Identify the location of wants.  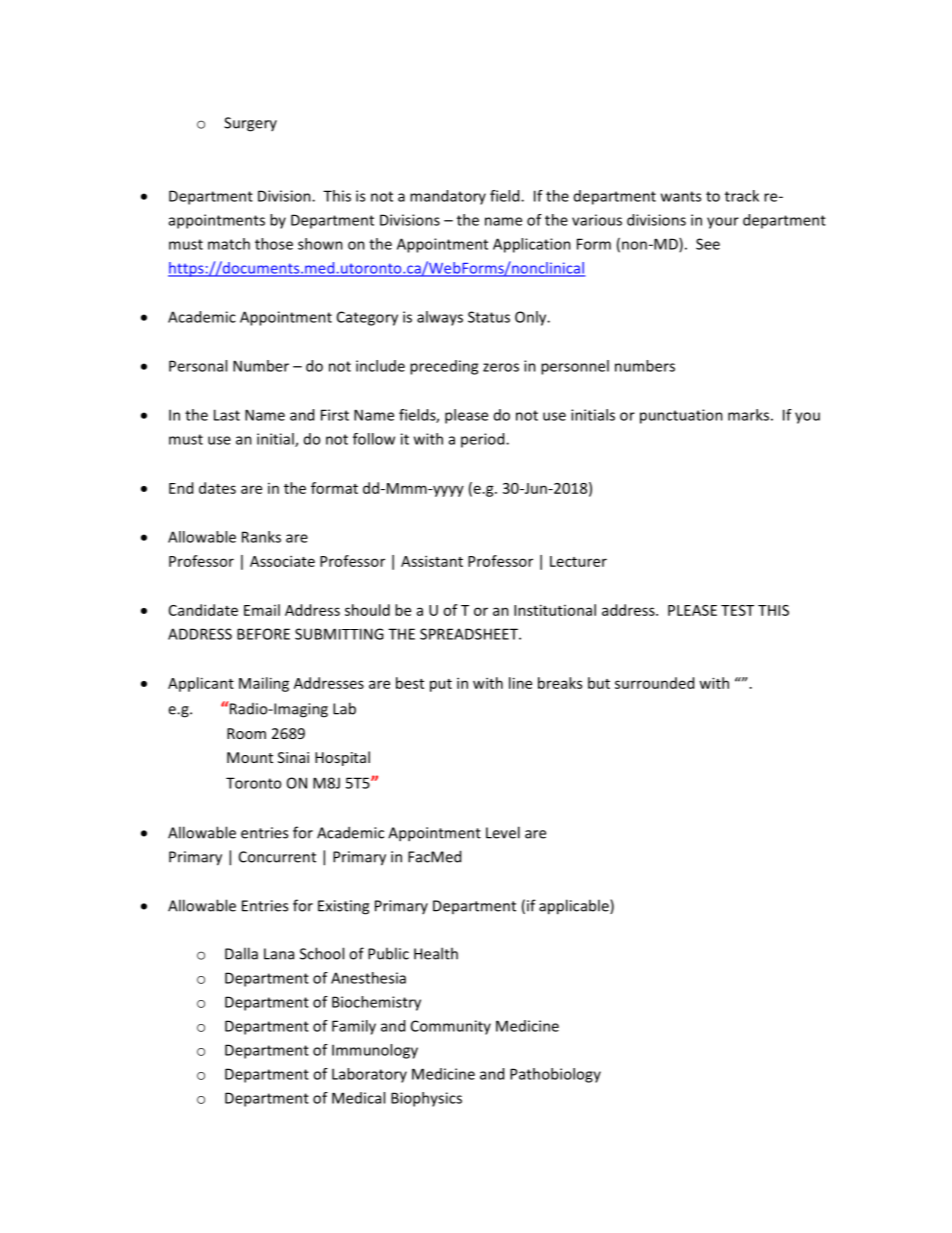
(681, 196).
